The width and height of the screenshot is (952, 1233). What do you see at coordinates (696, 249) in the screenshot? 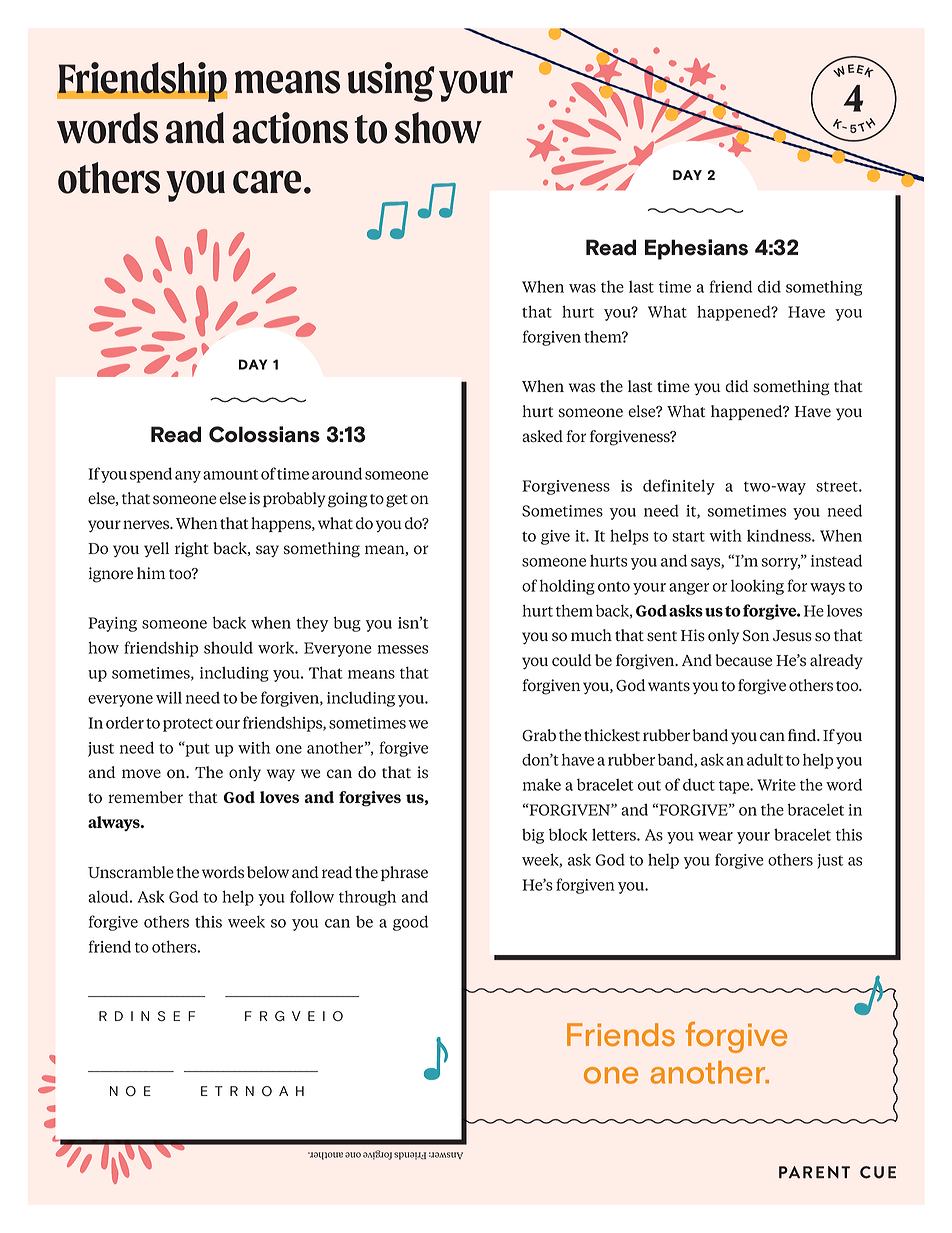
I see `Ephesians` at bounding box center [696, 249].
